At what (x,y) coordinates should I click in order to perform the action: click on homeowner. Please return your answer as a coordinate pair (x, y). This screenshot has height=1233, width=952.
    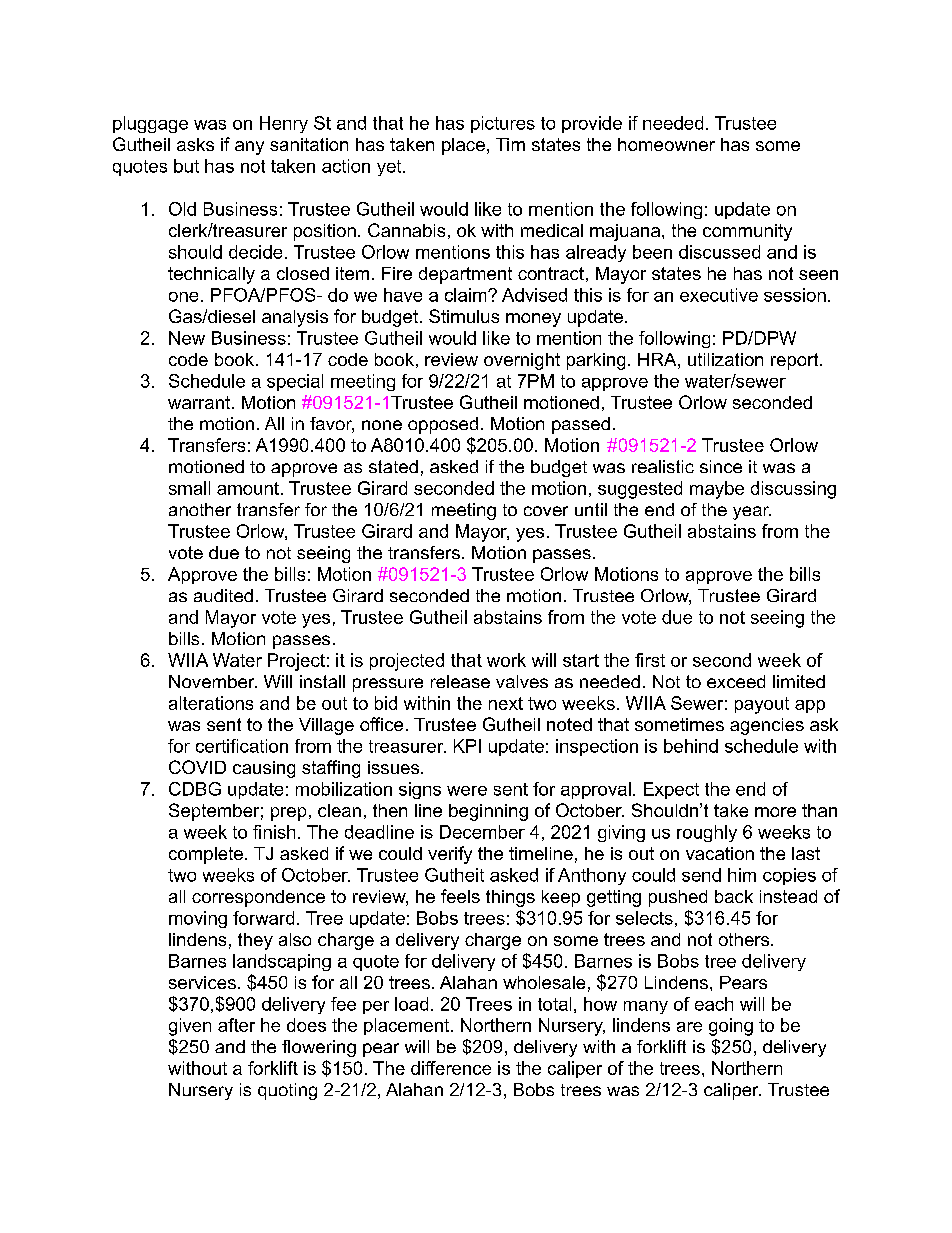
    Looking at the image, I should click on (666, 144).
